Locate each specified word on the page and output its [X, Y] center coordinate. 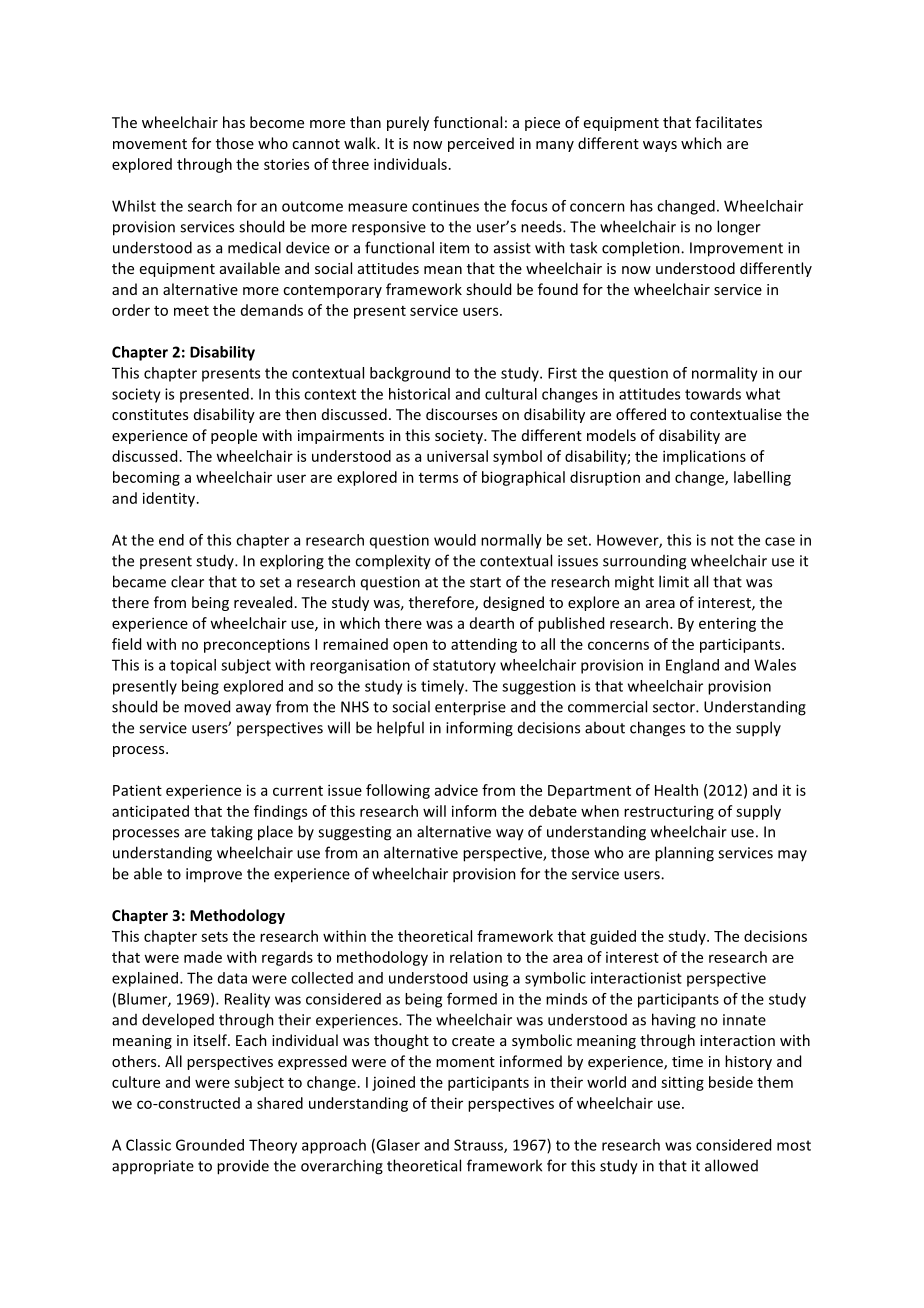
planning [684, 854]
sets [214, 937]
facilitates [728, 122]
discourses [461, 414]
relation [476, 957]
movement [150, 144]
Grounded [210, 1145]
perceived [481, 144]
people [234, 436]
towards [713, 394]
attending [484, 645]
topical [193, 666]
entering [727, 624]
